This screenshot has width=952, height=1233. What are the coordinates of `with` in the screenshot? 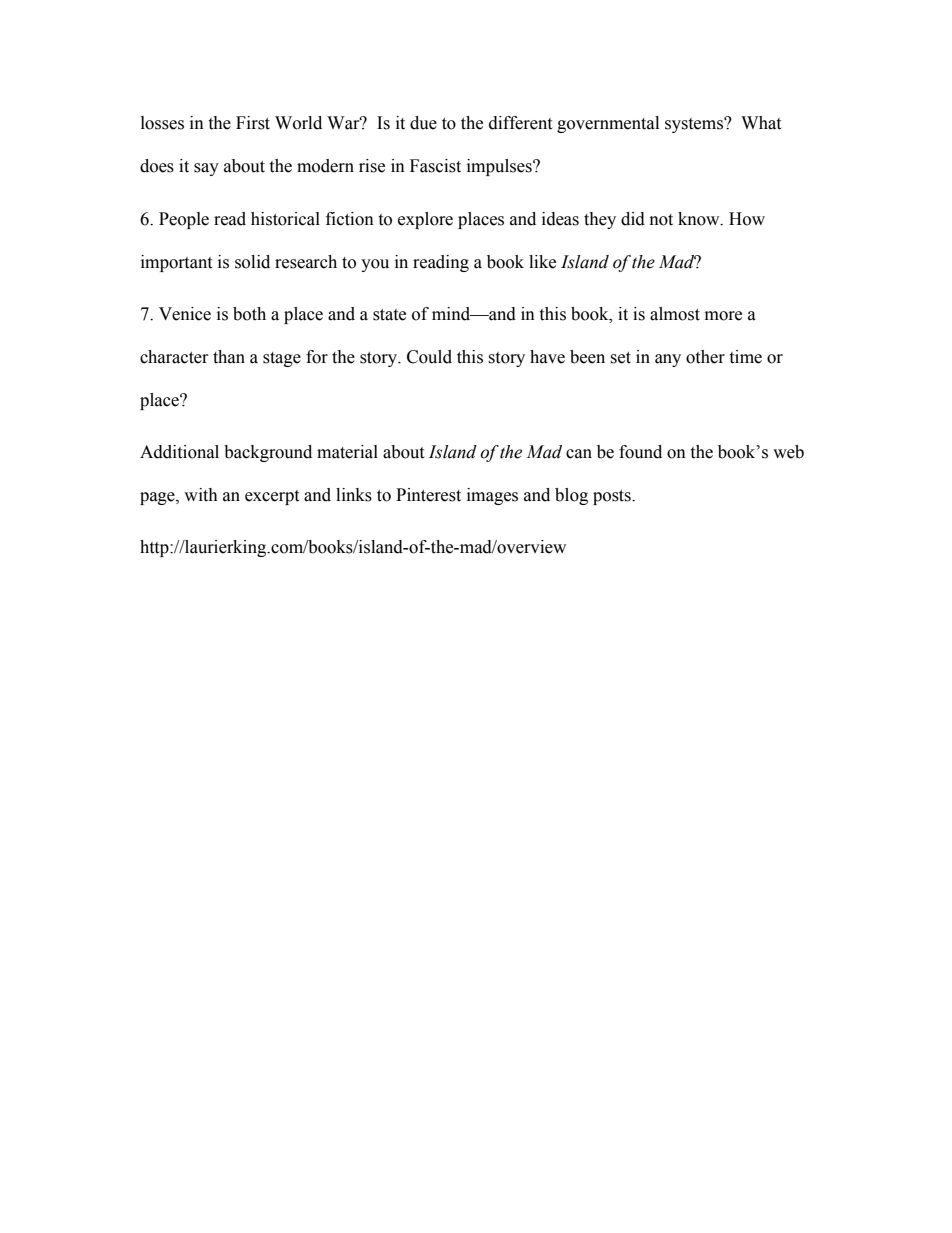 It's located at (201, 495).
